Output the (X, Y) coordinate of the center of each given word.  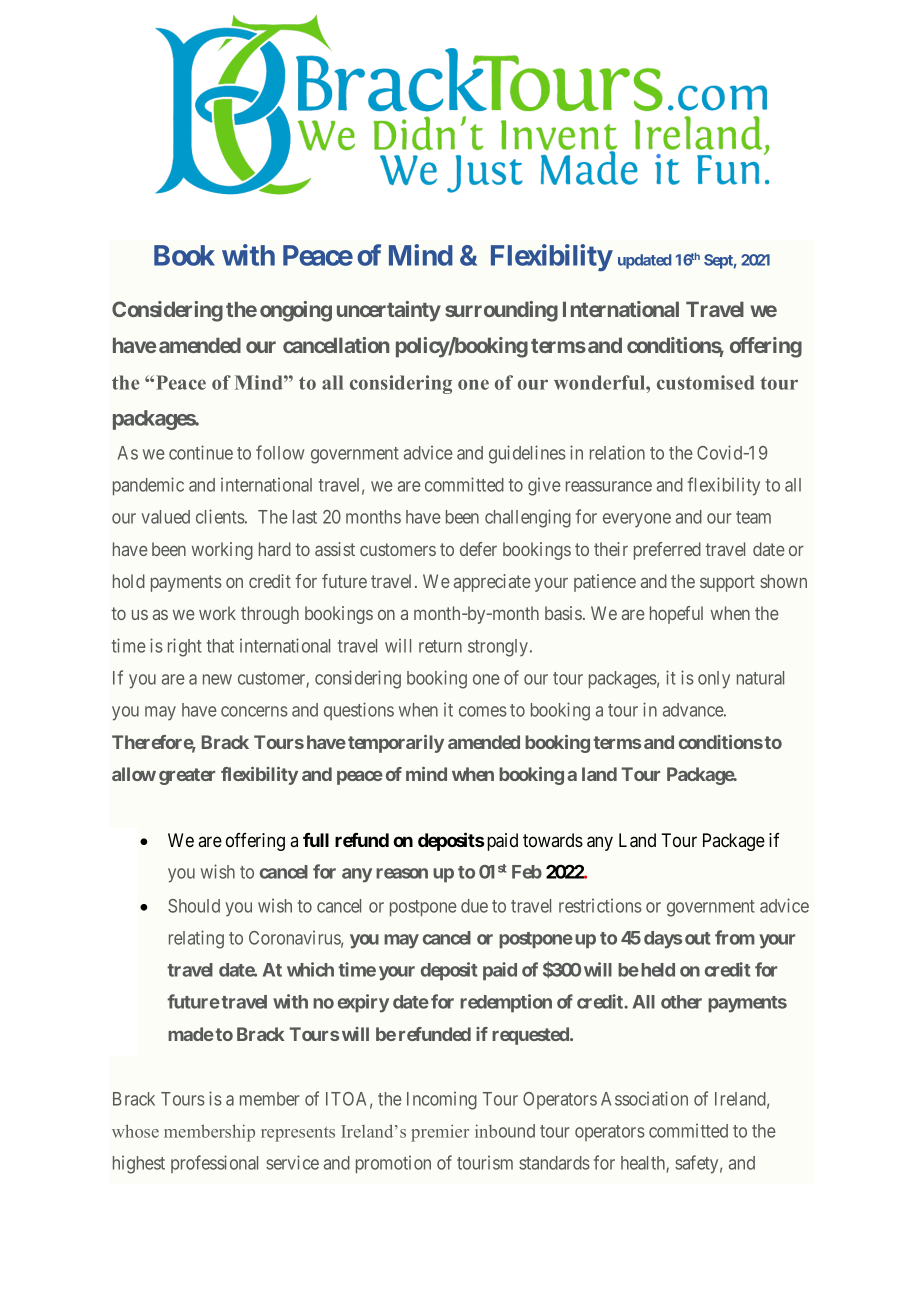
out (698, 938)
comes (483, 711)
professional (214, 1164)
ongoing (296, 311)
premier (440, 1133)
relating (196, 939)
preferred (667, 551)
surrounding (501, 311)
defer (478, 549)
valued (165, 517)
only (714, 680)
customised (706, 382)
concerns (254, 711)
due (474, 906)
